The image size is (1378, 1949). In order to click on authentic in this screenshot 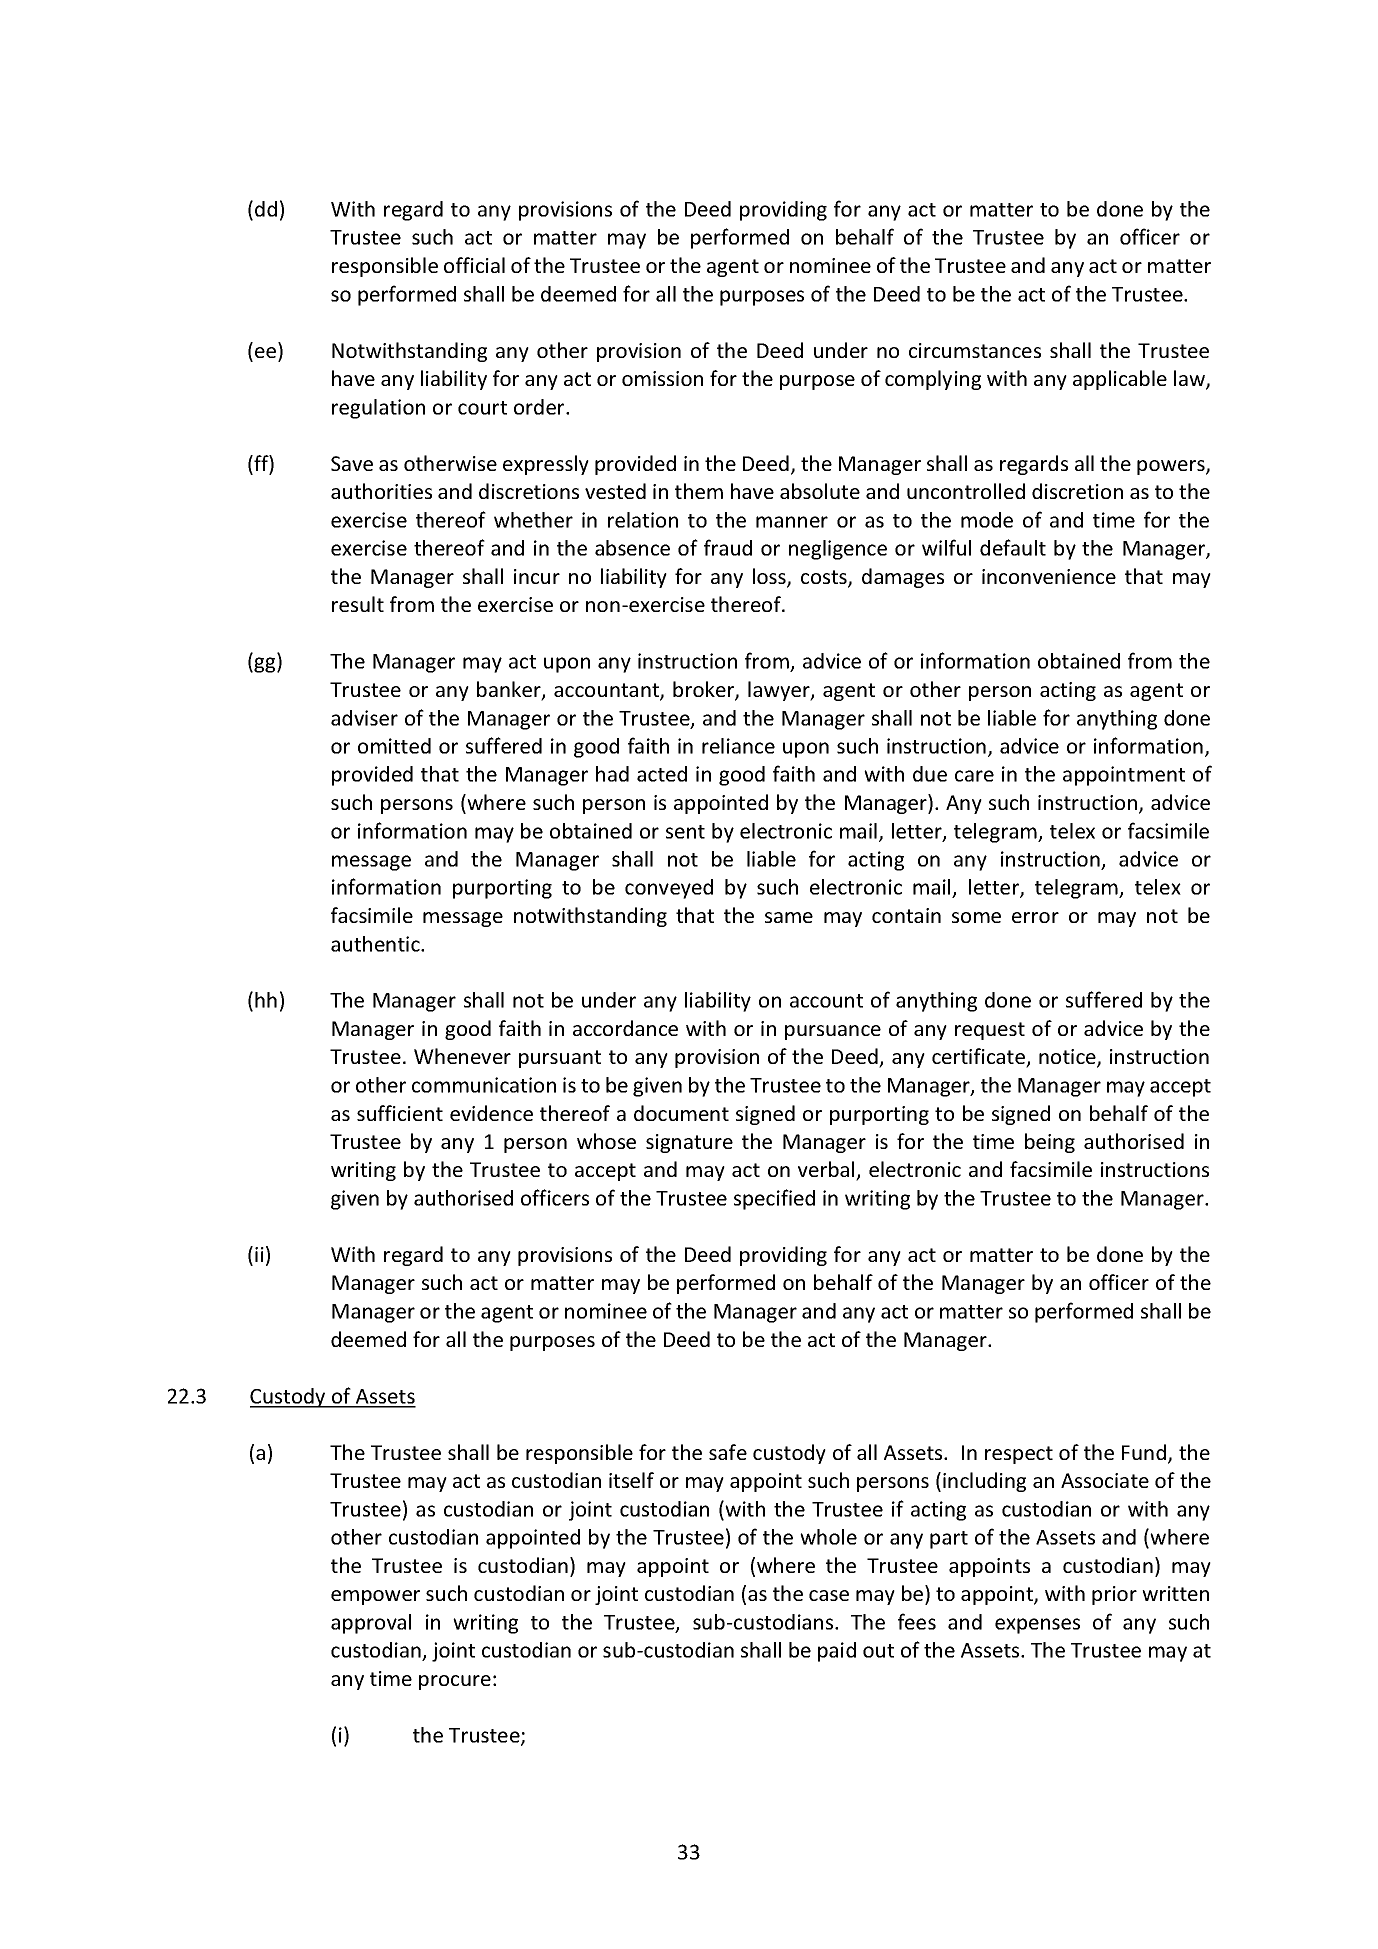, I will do `click(376, 944)`.
